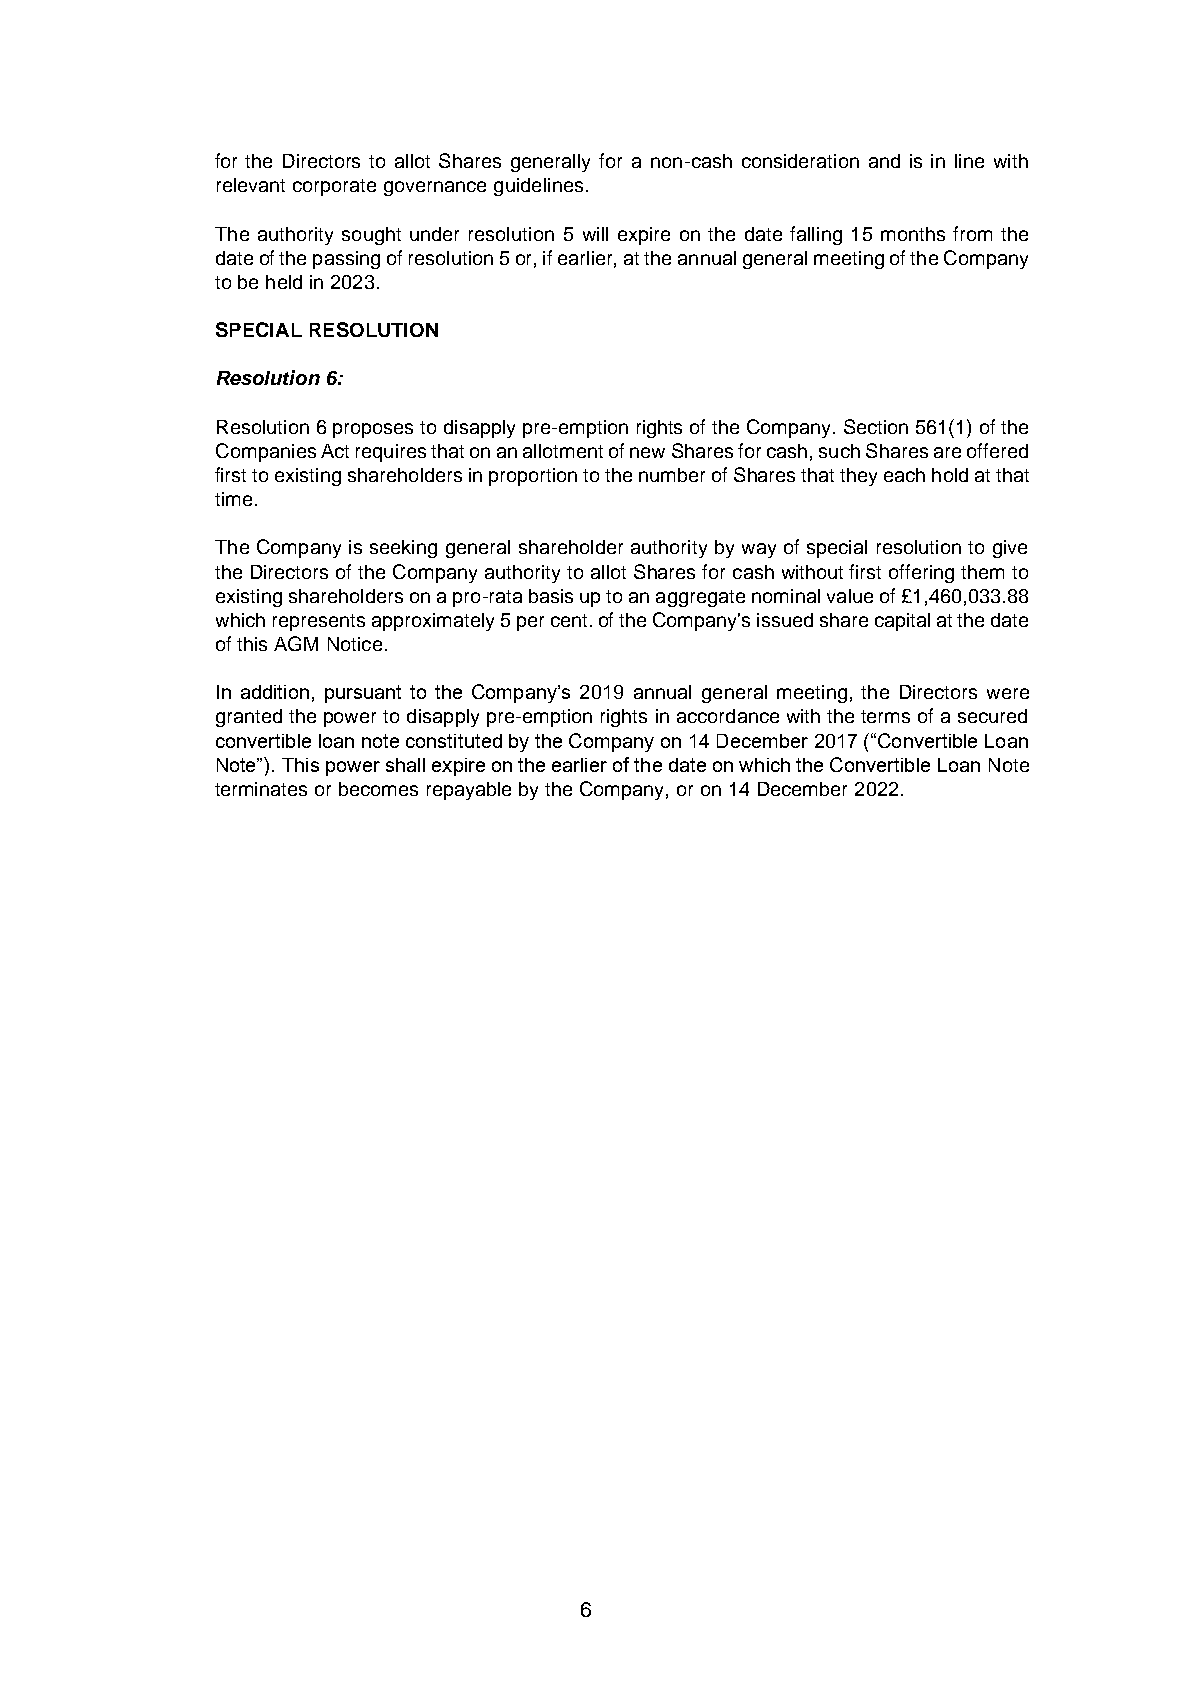 This screenshot has height=1694, width=1198. Describe the element at coordinates (728, 716) in the screenshot. I see `accordance` at that location.
